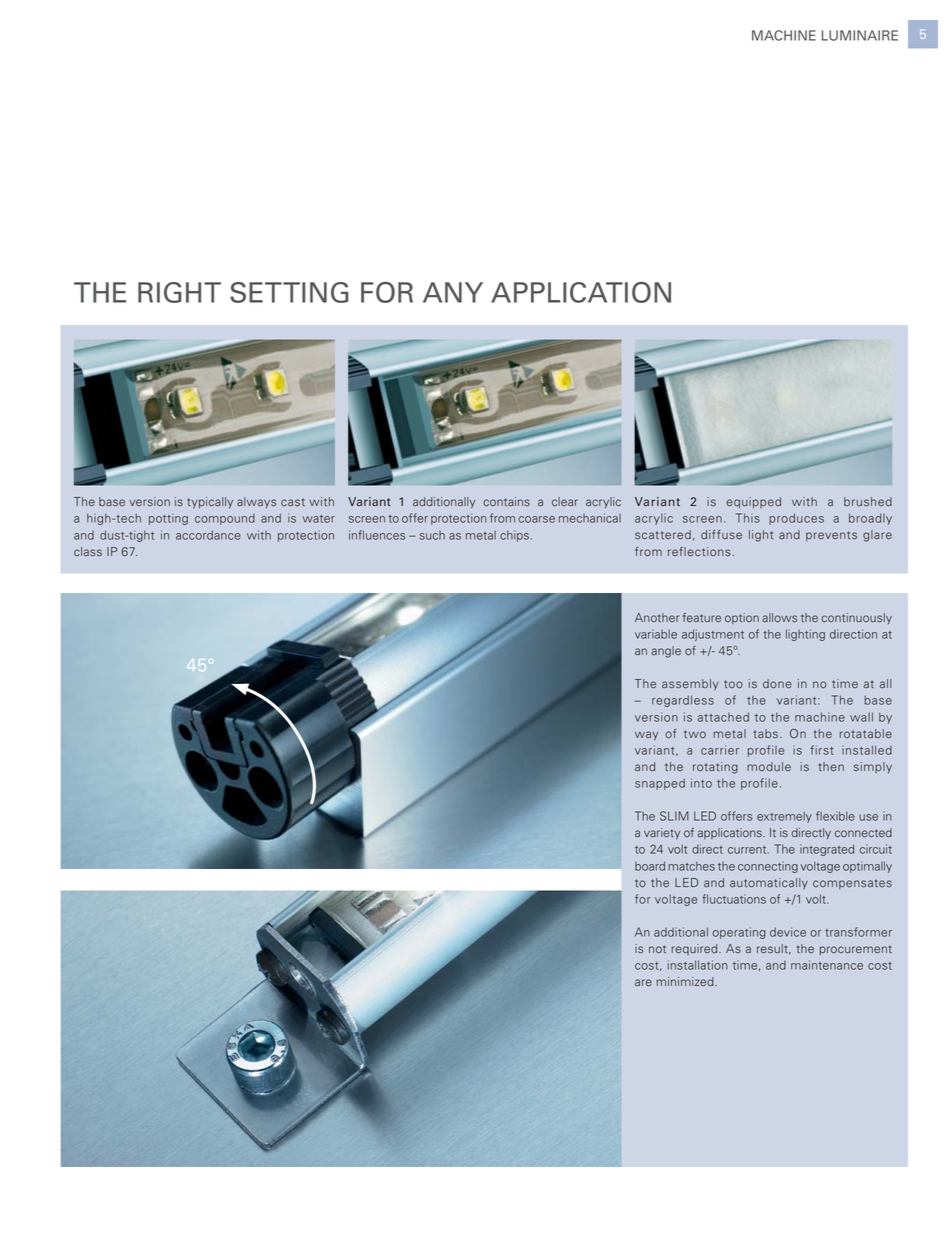 The height and width of the screenshot is (1233, 952). What do you see at coordinates (179, 292) in the screenshot?
I see `RIGHT` at bounding box center [179, 292].
